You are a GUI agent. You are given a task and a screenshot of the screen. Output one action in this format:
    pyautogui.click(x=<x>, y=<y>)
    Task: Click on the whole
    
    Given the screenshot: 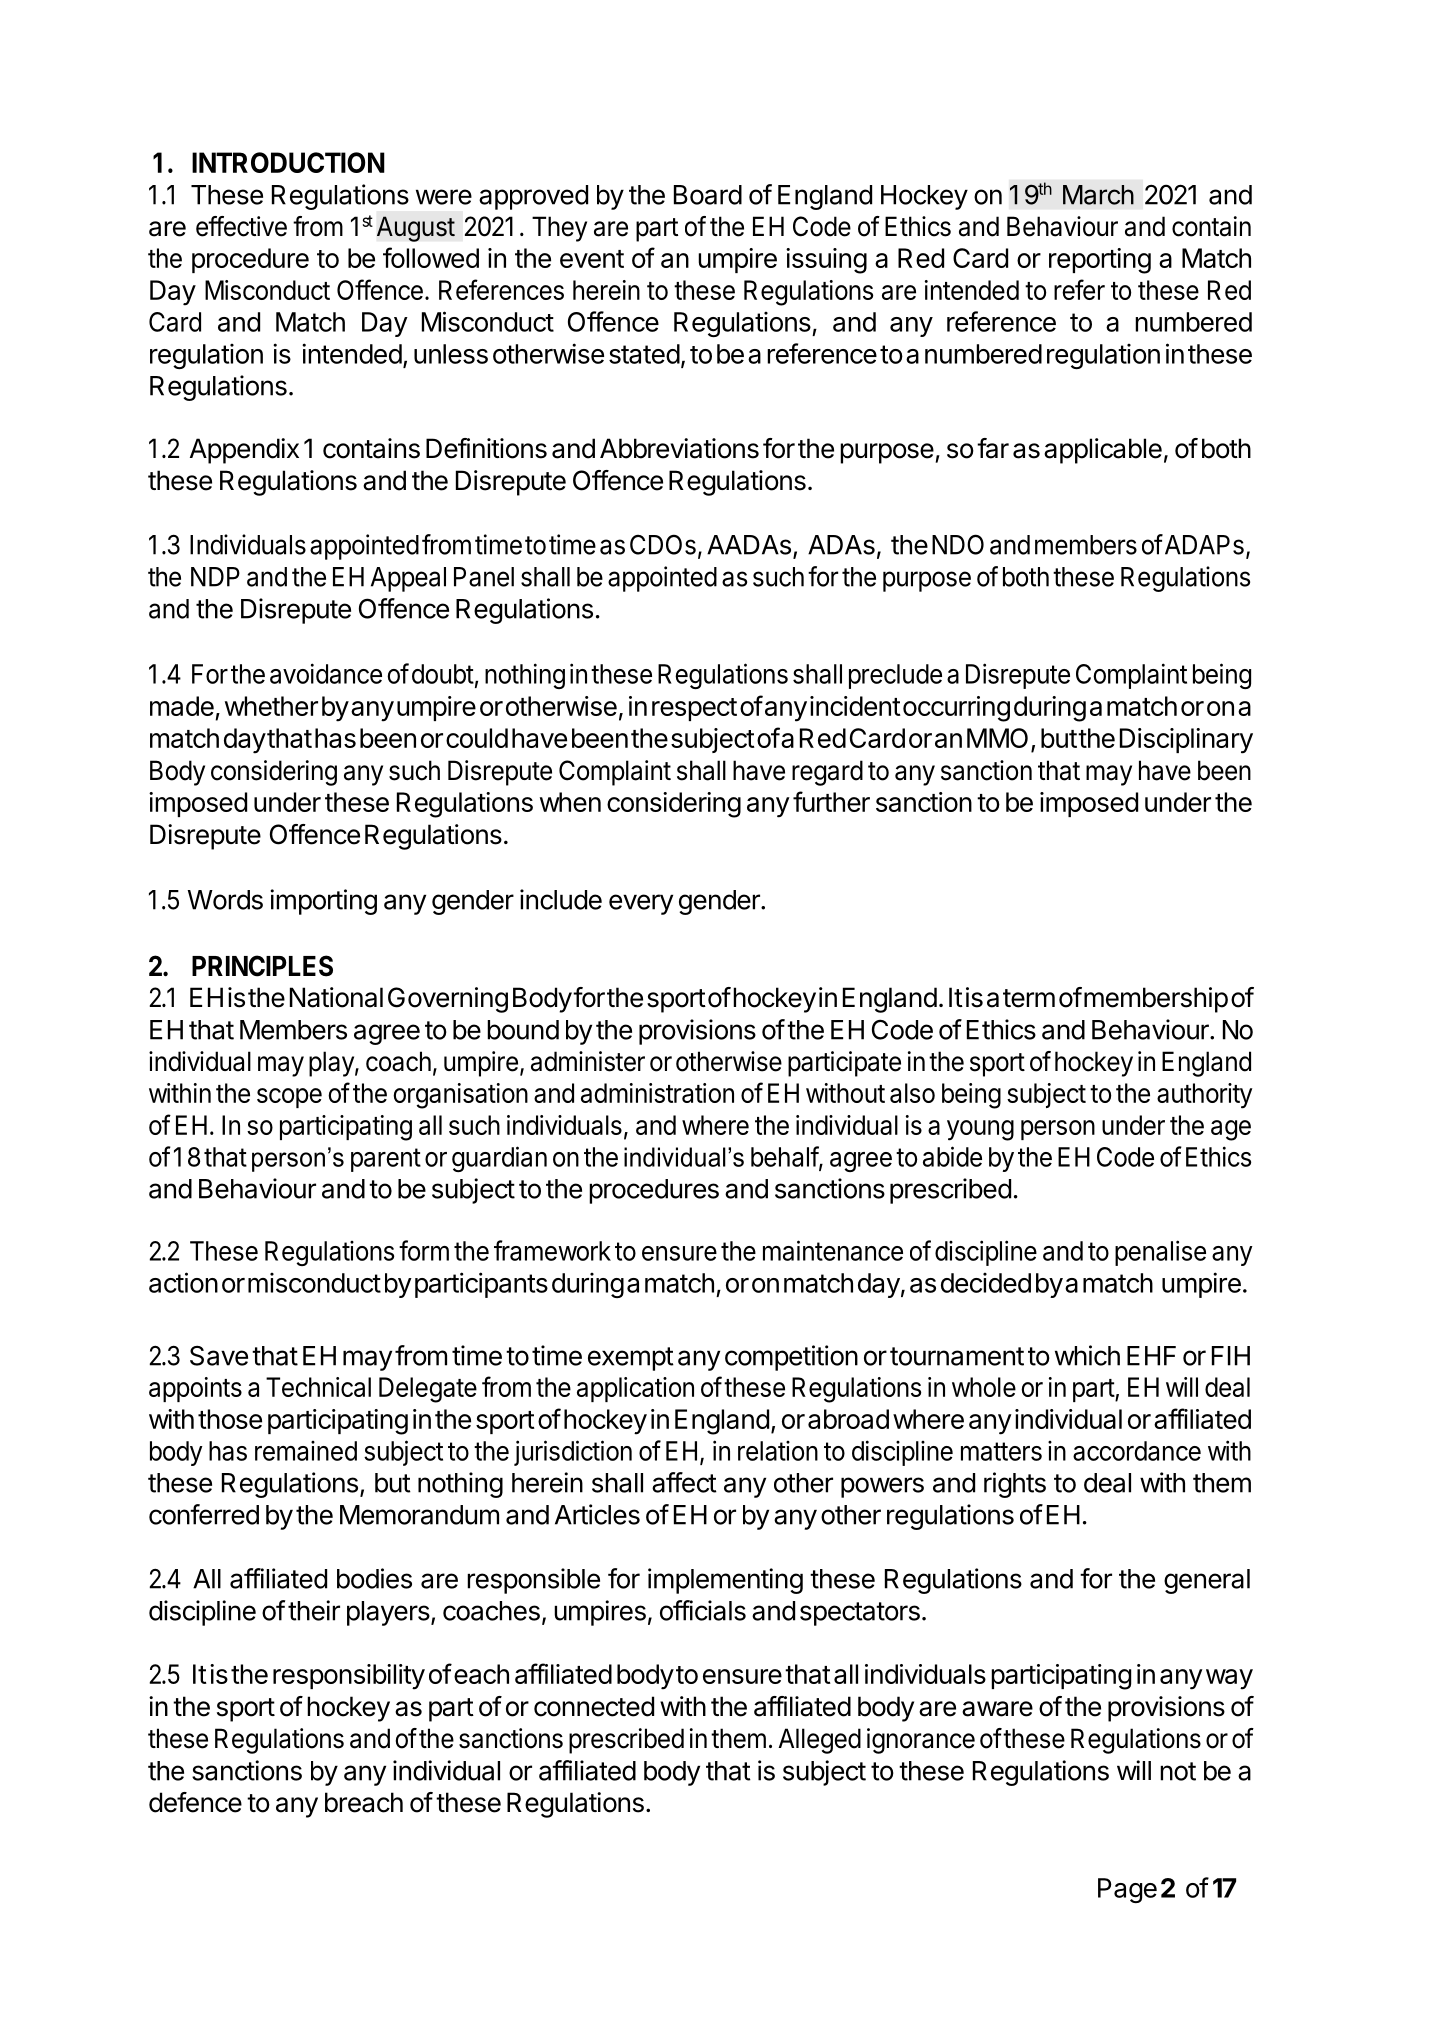 What is the action you would take?
    pyautogui.click(x=984, y=1387)
